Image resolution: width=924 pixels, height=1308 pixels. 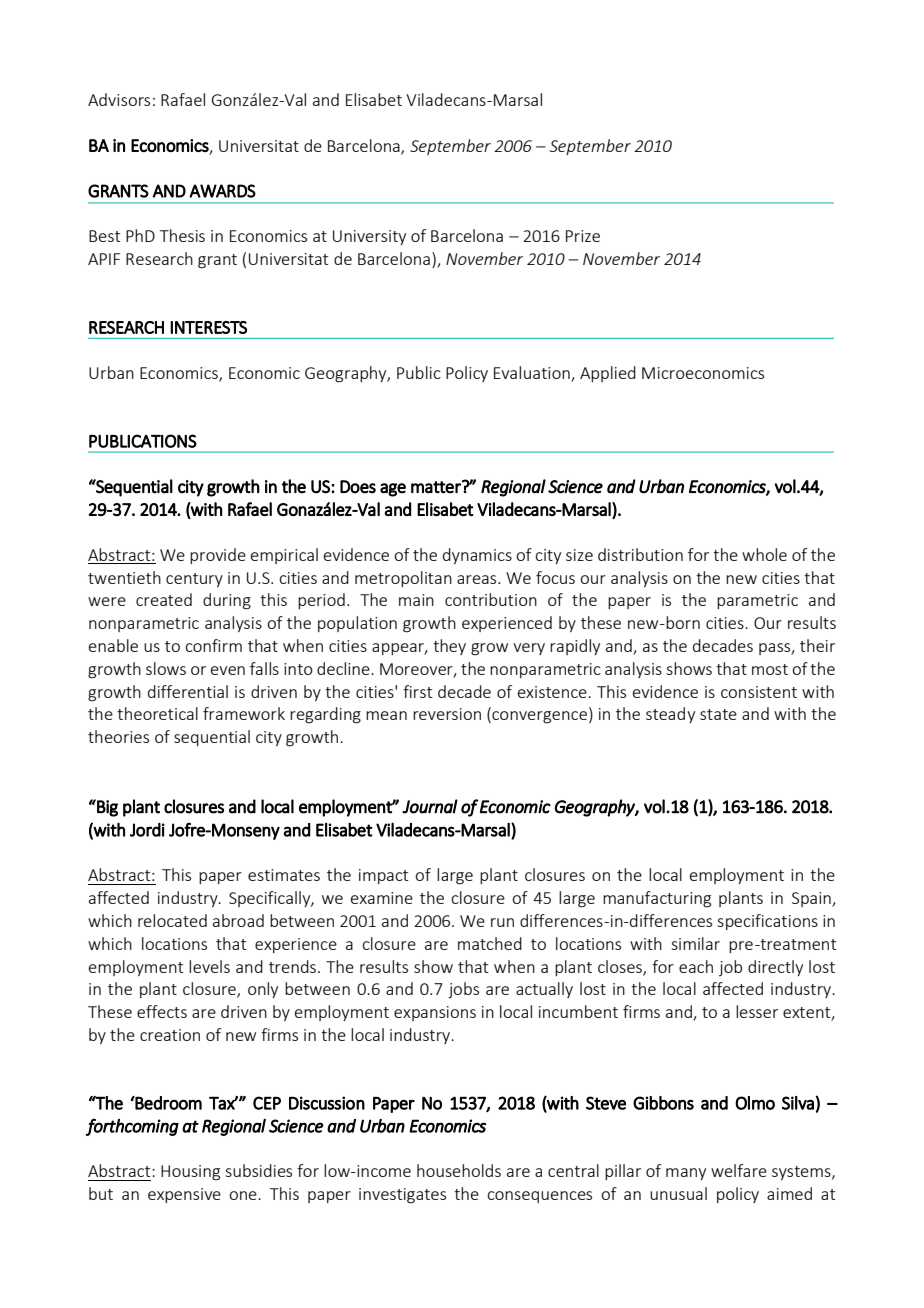 I want to click on Housing, so click(x=190, y=1173).
